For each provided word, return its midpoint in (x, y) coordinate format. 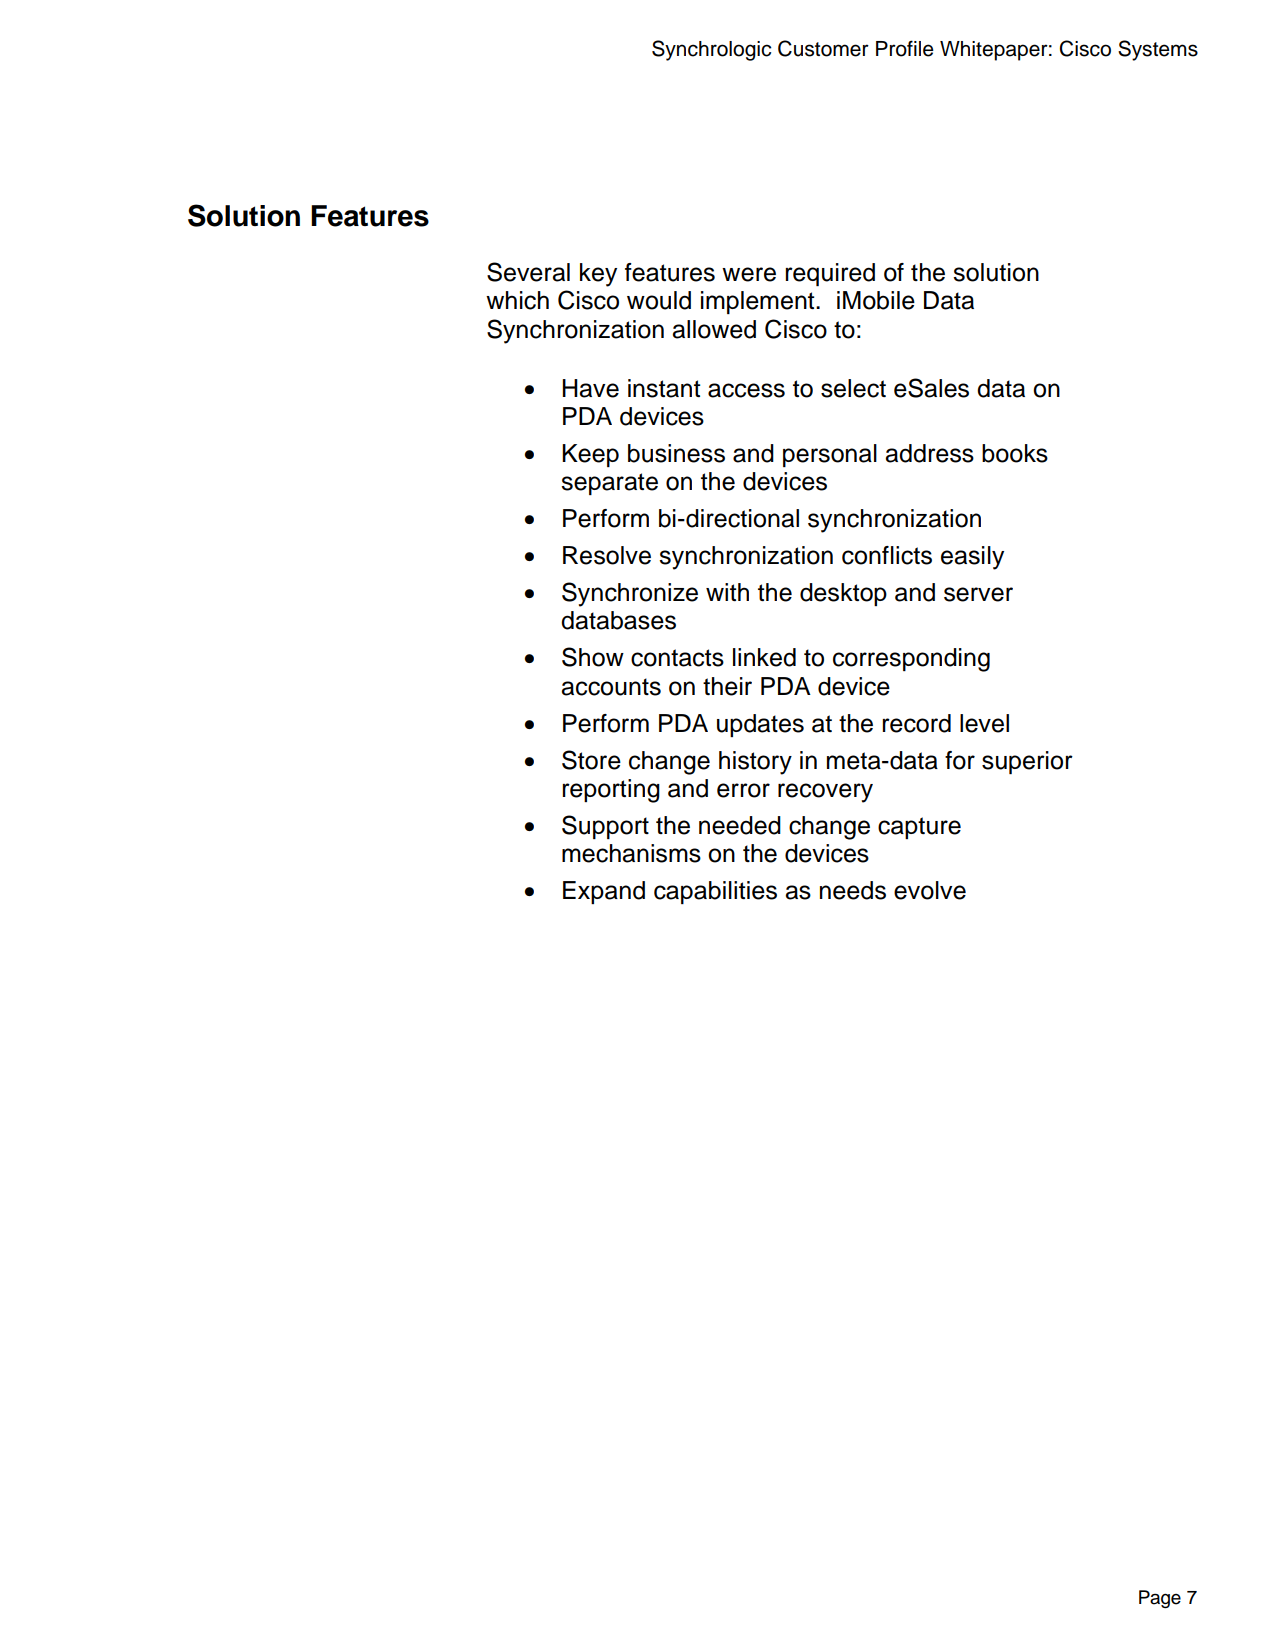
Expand (604, 892)
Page (1160, 1599)
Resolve (607, 555)
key (598, 275)
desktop (843, 594)
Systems (1158, 50)
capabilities (715, 892)
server (978, 594)
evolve (930, 890)
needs (853, 890)
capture (919, 828)
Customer (823, 48)
